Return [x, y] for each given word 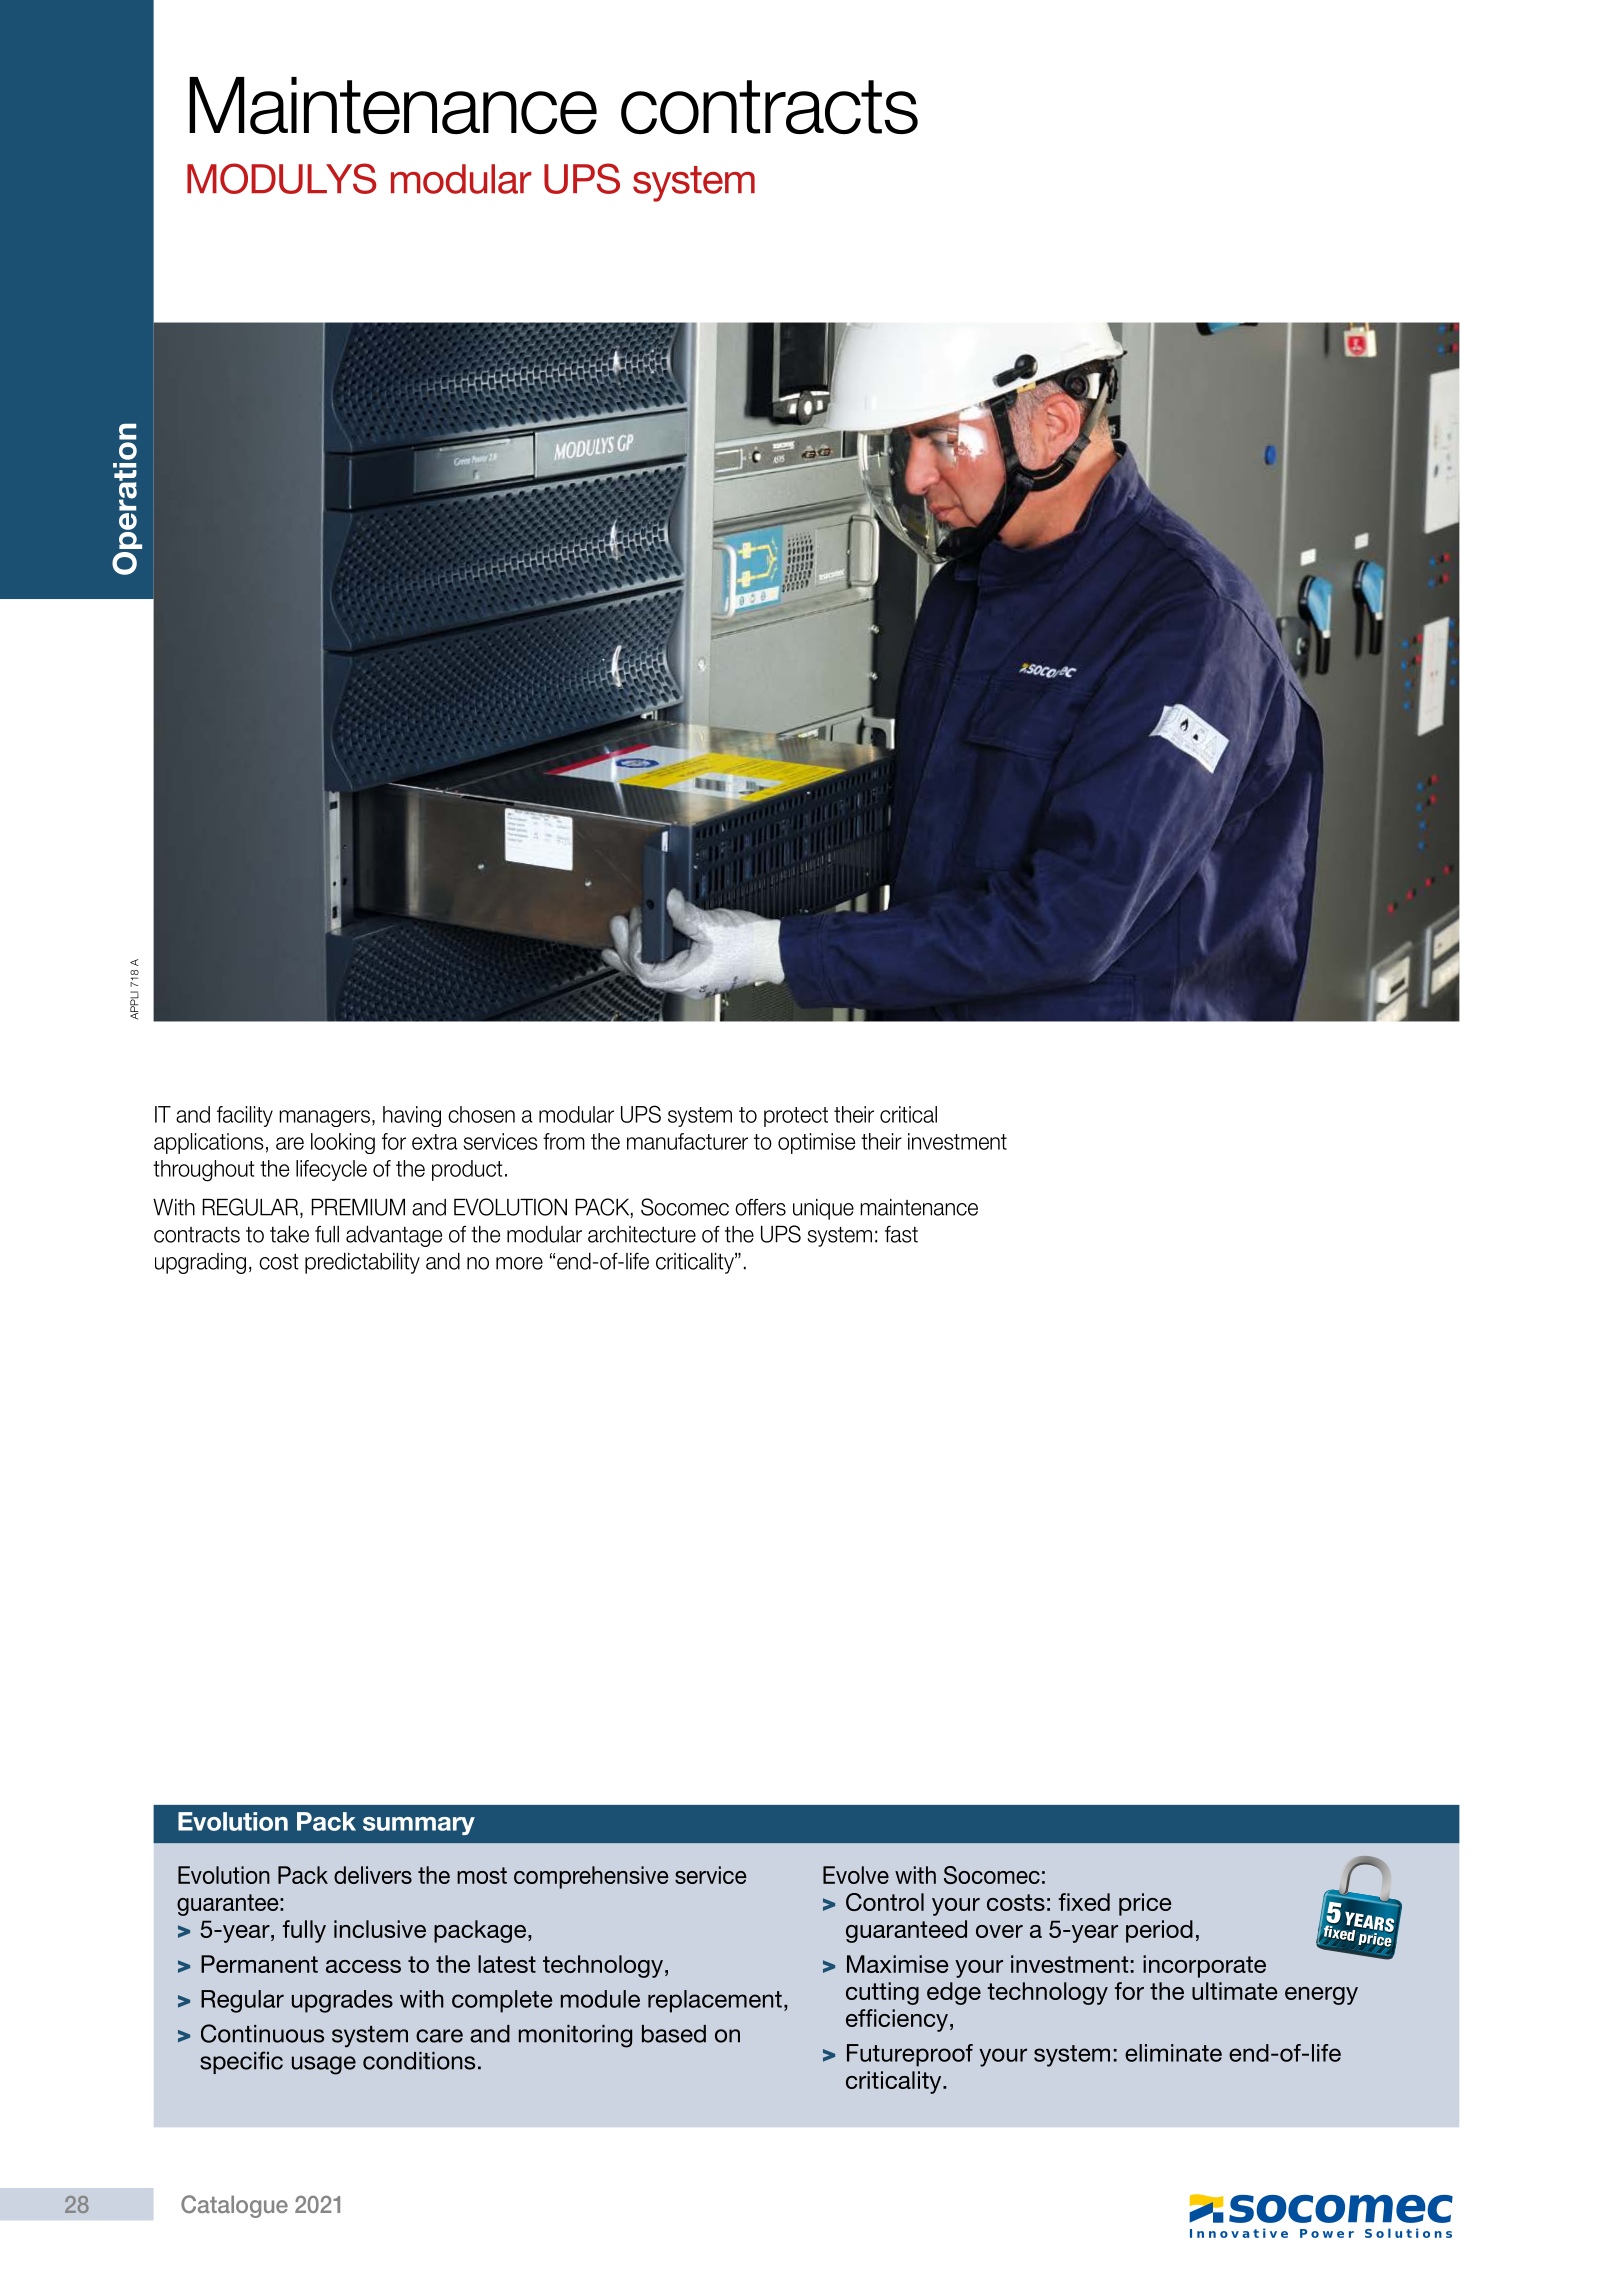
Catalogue [234, 2206]
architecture [642, 1234]
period [1159, 1931]
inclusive [380, 1929]
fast [901, 1234]
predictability [362, 1263]
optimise [816, 1143]
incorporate [1204, 1966]
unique [823, 1209]
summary [419, 1826]
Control [885, 1902]
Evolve [856, 1875]
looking [343, 1143]
